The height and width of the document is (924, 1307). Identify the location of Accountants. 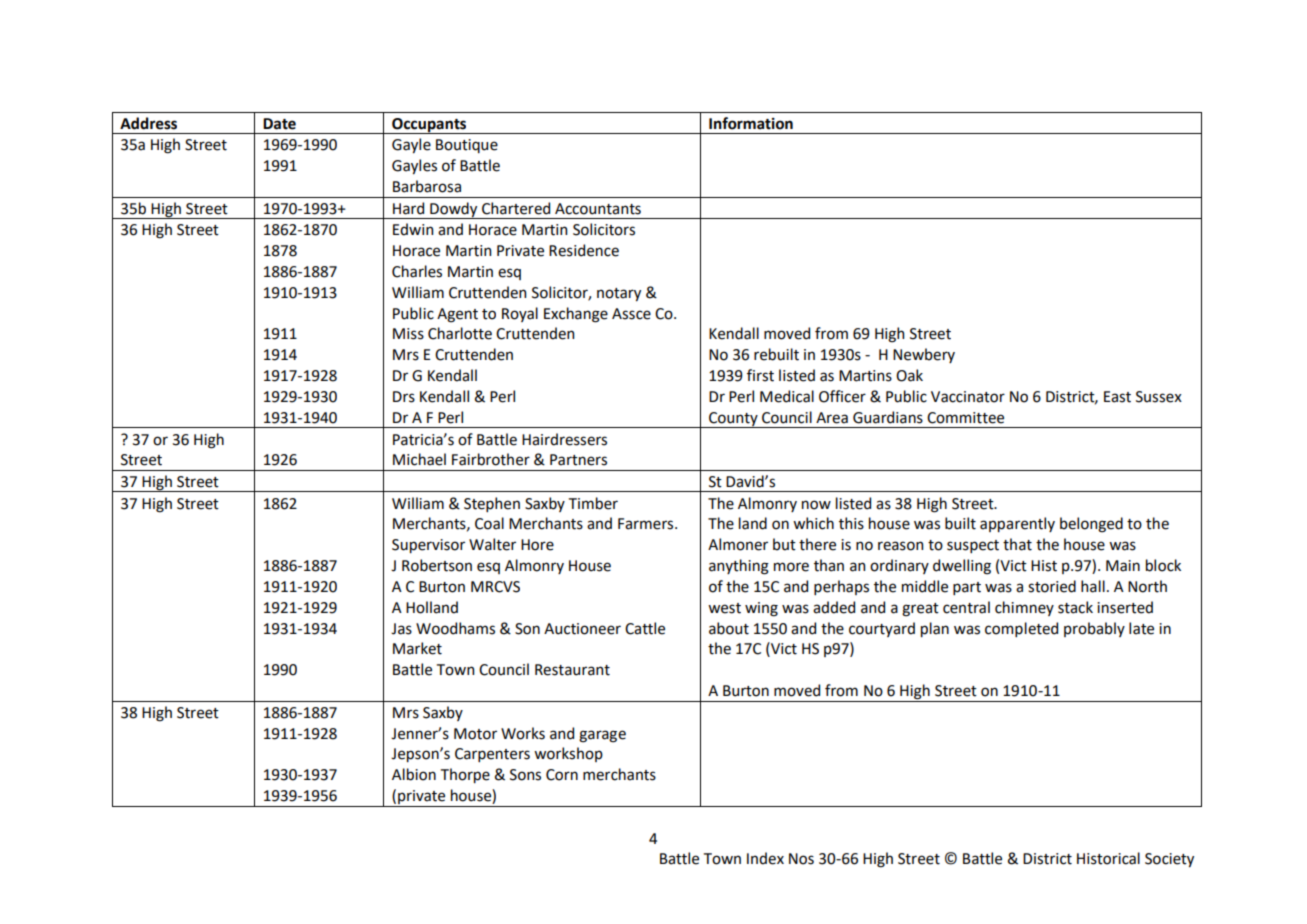
(598, 209).
